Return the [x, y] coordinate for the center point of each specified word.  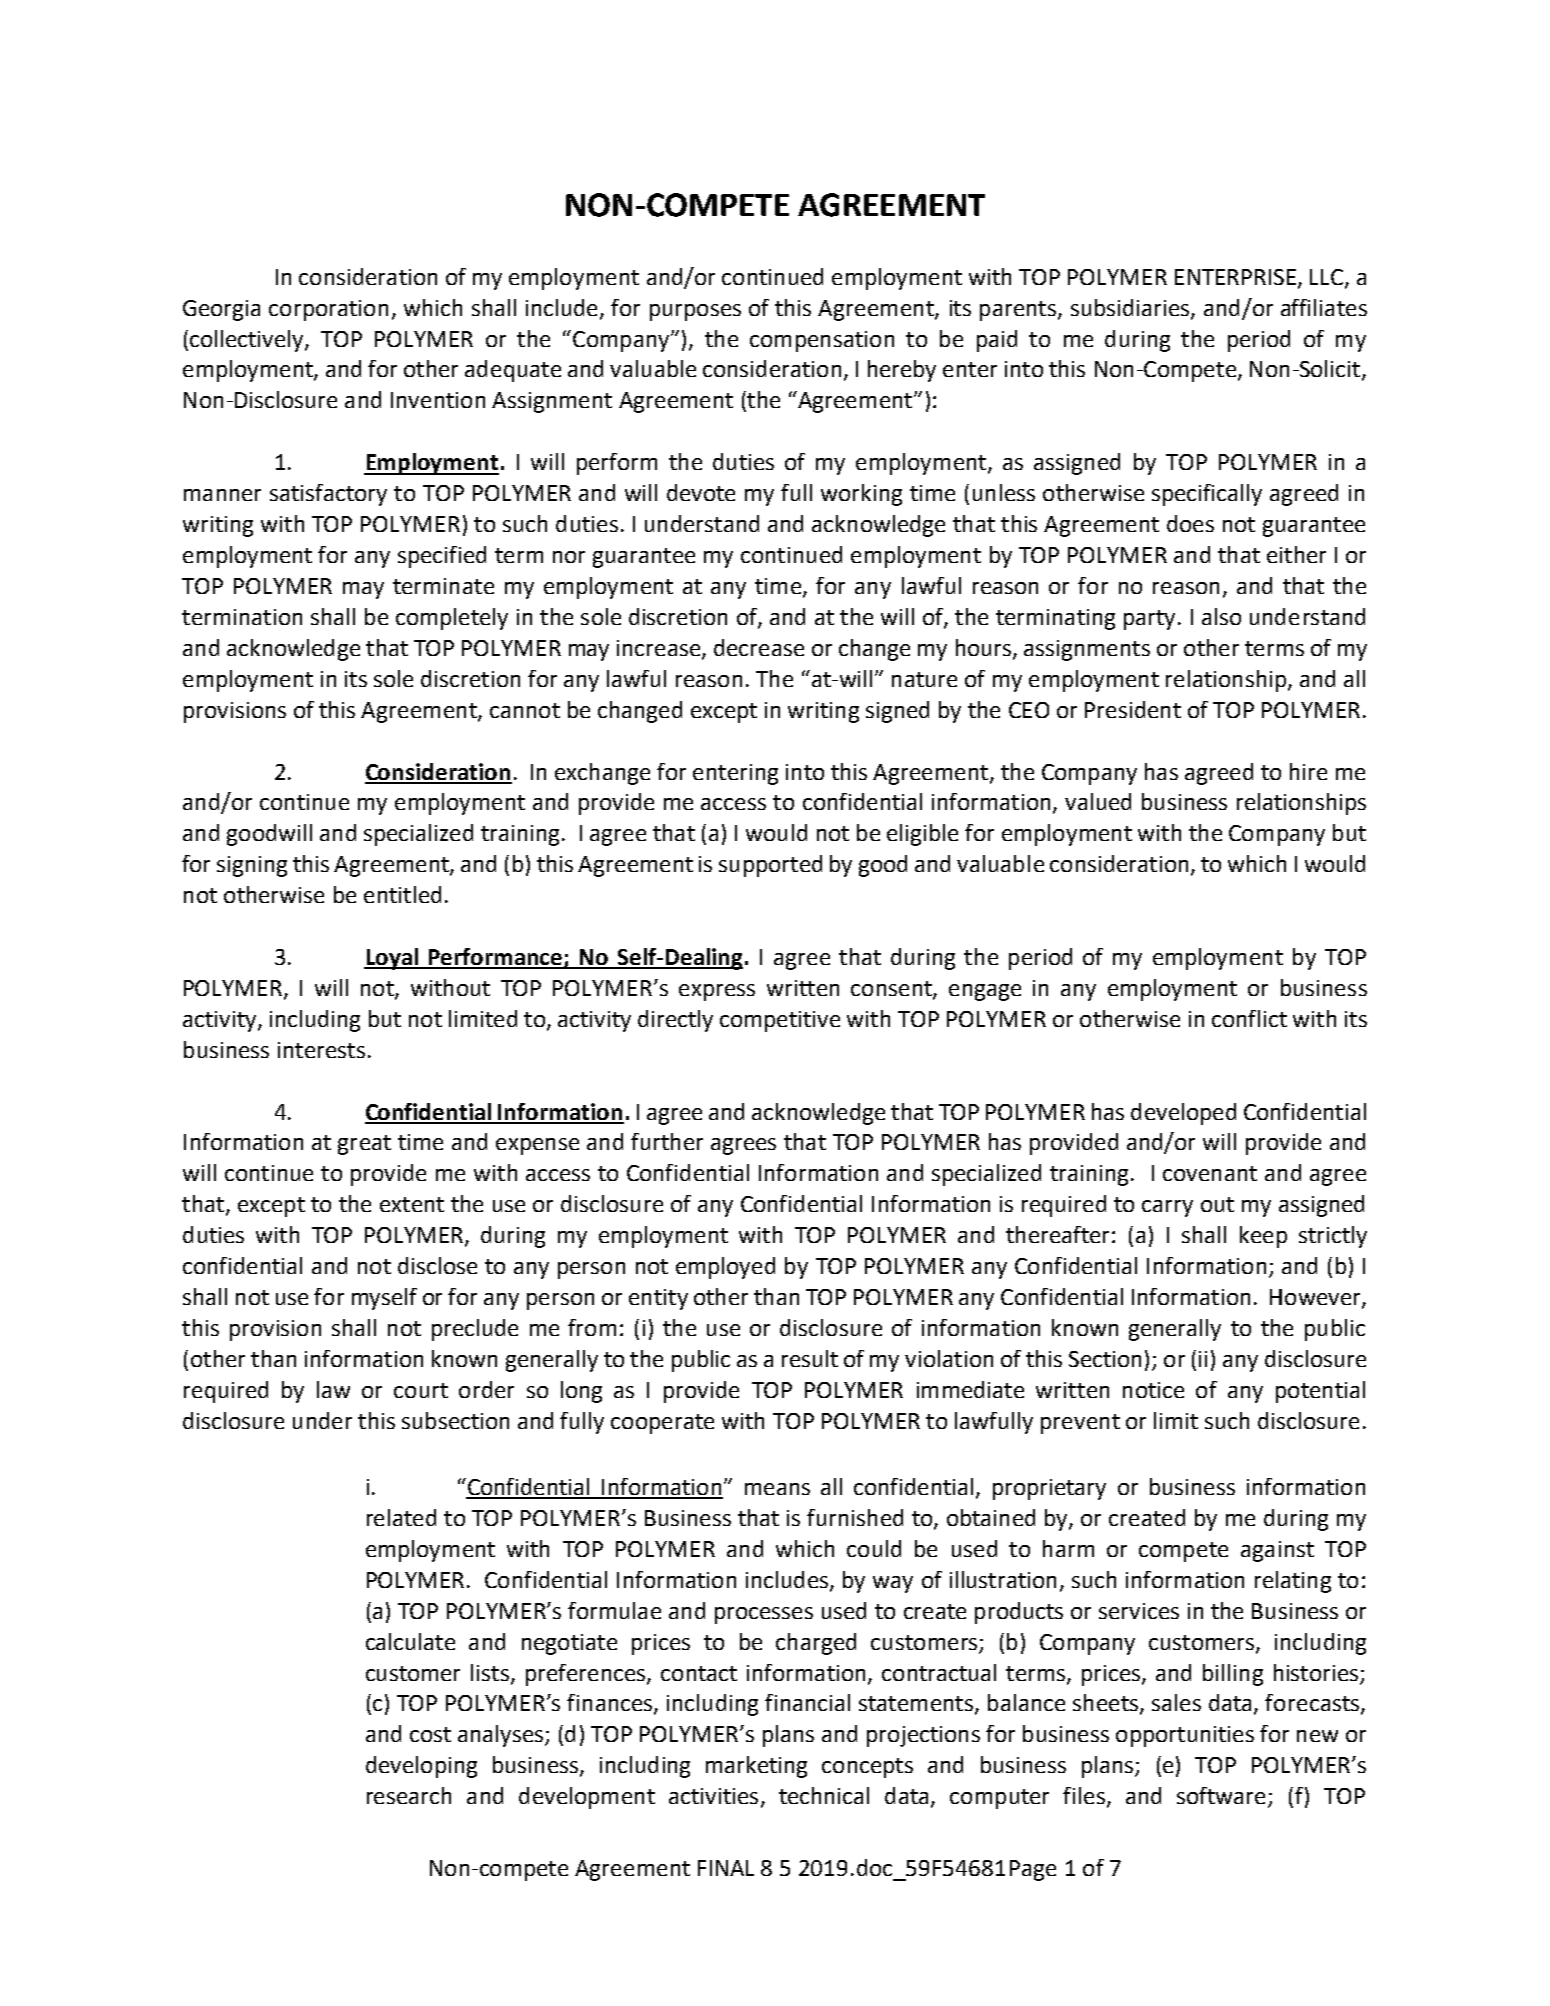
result [810, 1358]
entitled [402, 894]
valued [1098, 801]
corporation [328, 310]
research [409, 1795]
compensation [822, 341]
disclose [437, 1265]
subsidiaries [1130, 307]
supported [770, 866]
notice [1153, 1390]
